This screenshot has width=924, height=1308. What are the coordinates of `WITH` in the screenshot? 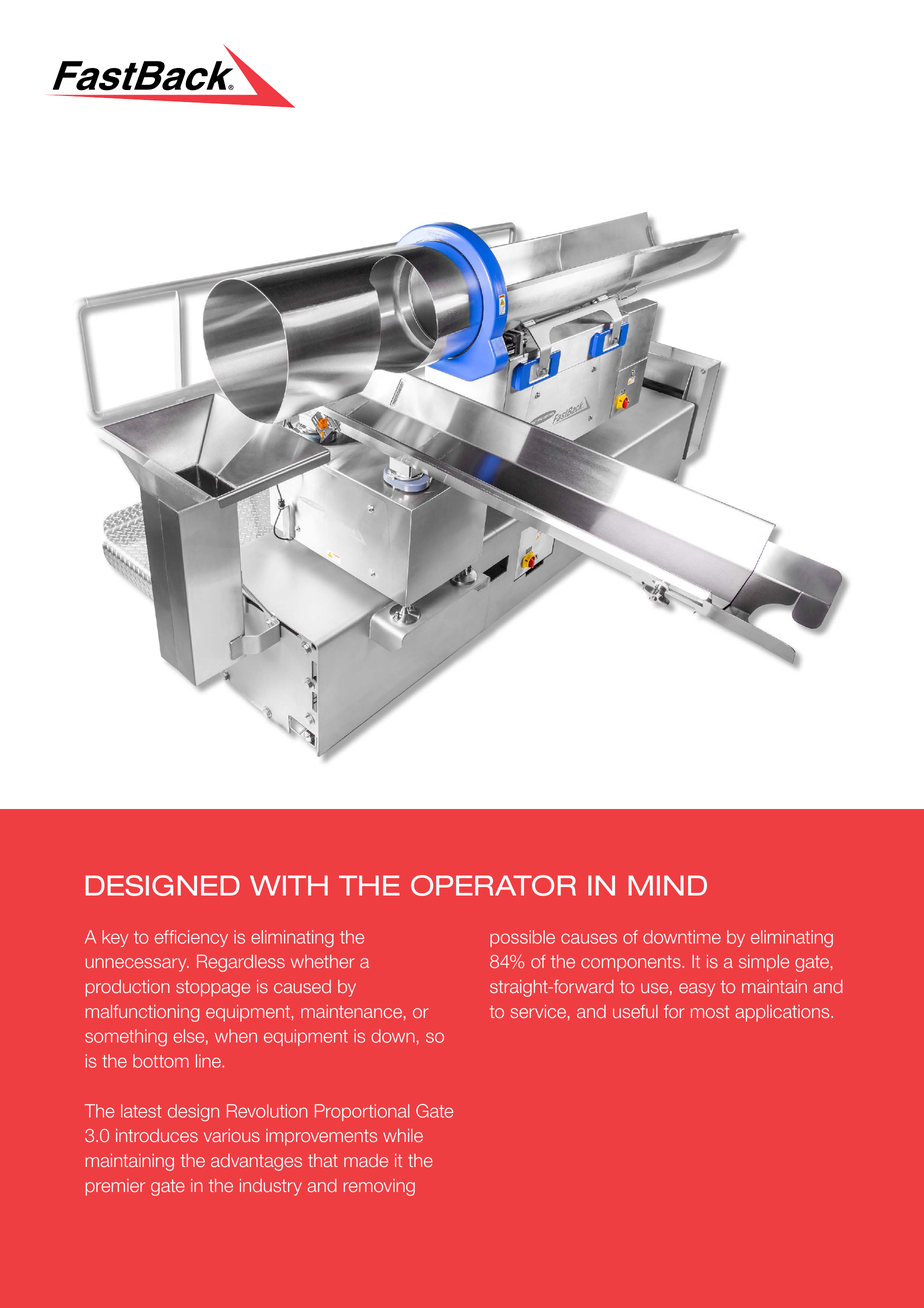 It's located at (289, 885).
